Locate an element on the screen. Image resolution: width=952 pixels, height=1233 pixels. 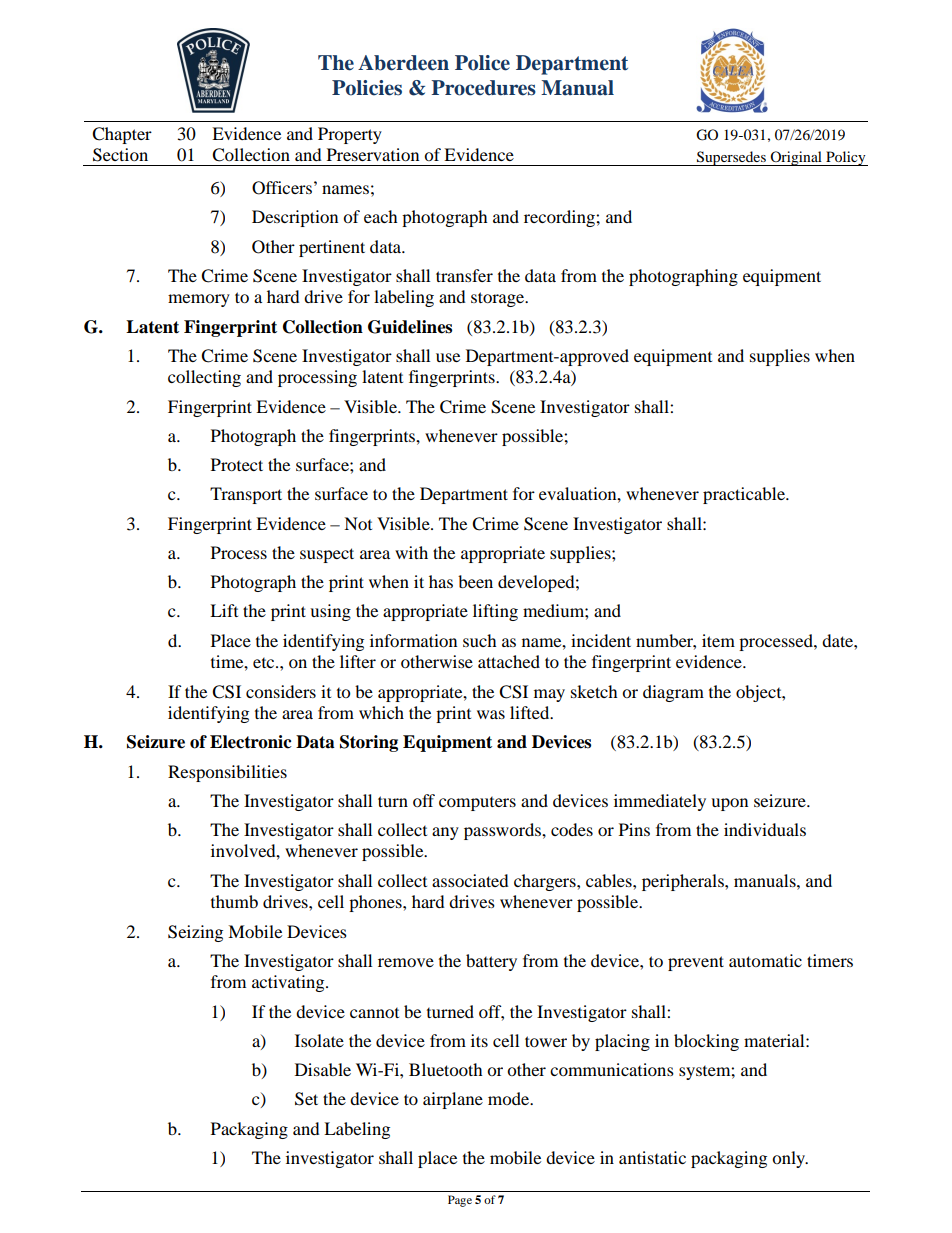
practicable is located at coordinates (745, 495).
